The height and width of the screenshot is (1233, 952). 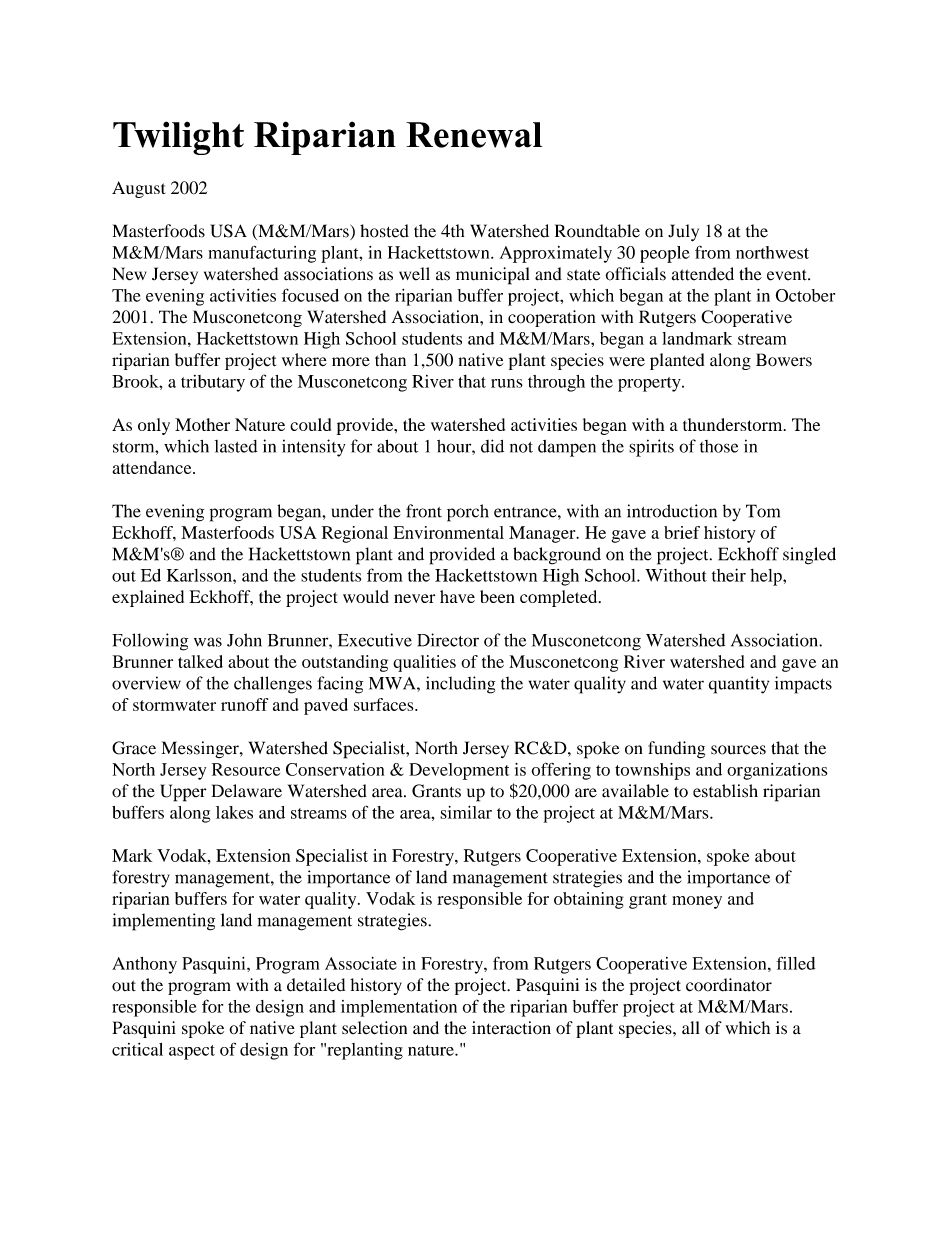 What do you see at coordinates (729, 985) in the screenshot?
I see `coordinator` at bounding box center [729, 985].
